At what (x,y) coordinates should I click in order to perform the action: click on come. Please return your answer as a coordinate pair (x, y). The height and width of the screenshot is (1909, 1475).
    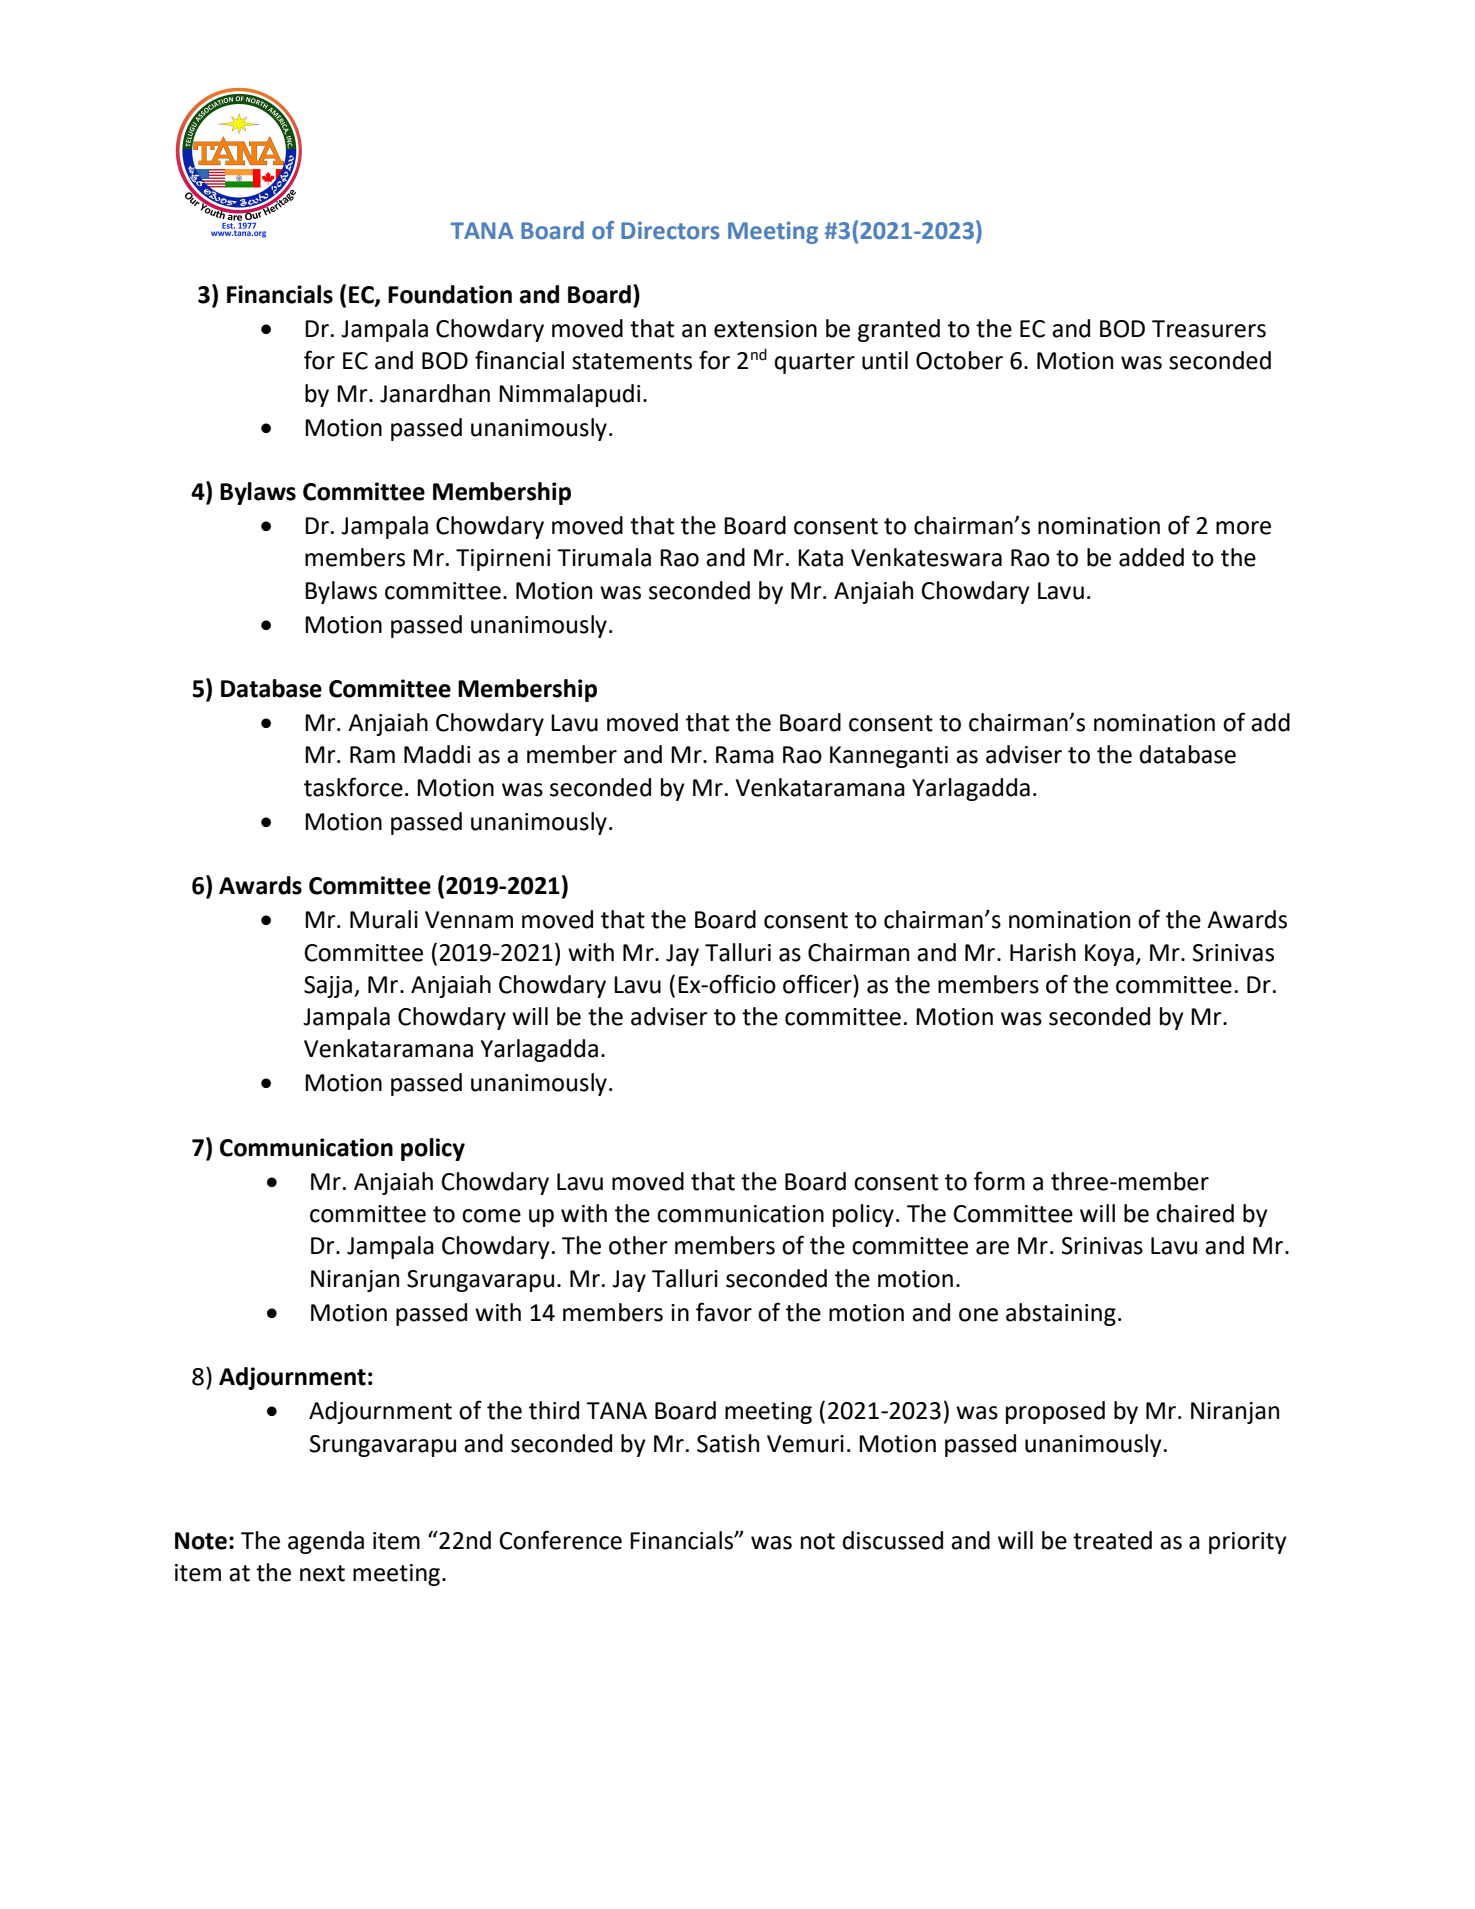
    Looking at the image, I should click on (491, 1216).
